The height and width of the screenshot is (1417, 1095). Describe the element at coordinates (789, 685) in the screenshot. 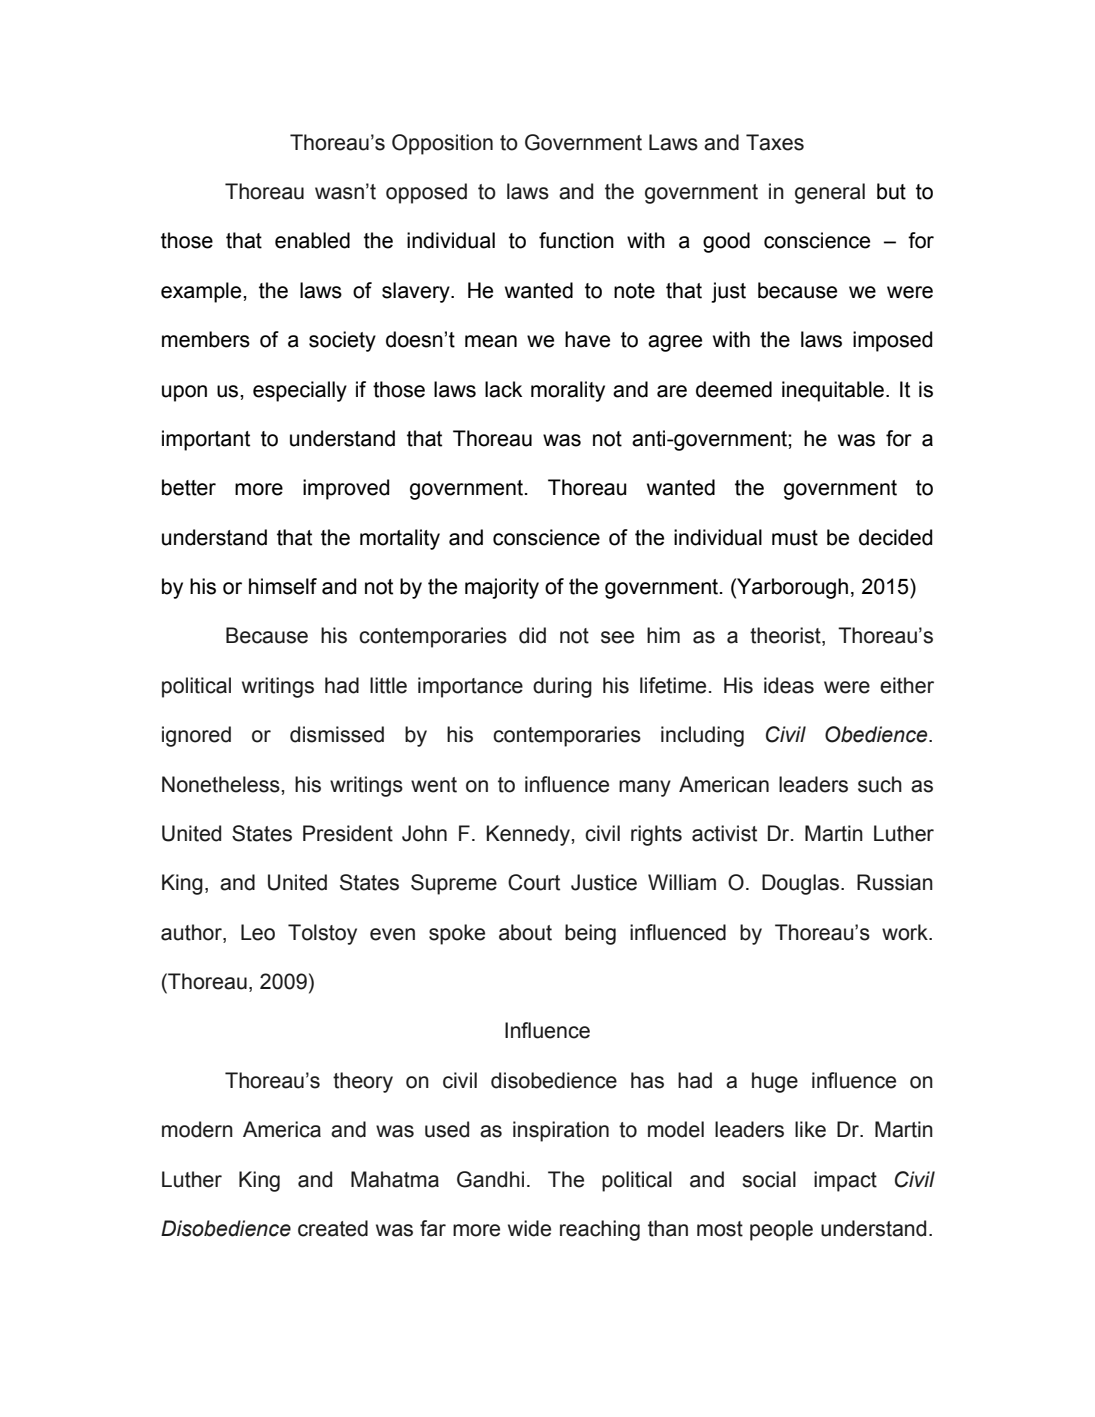

I see `ideas` at that location.
